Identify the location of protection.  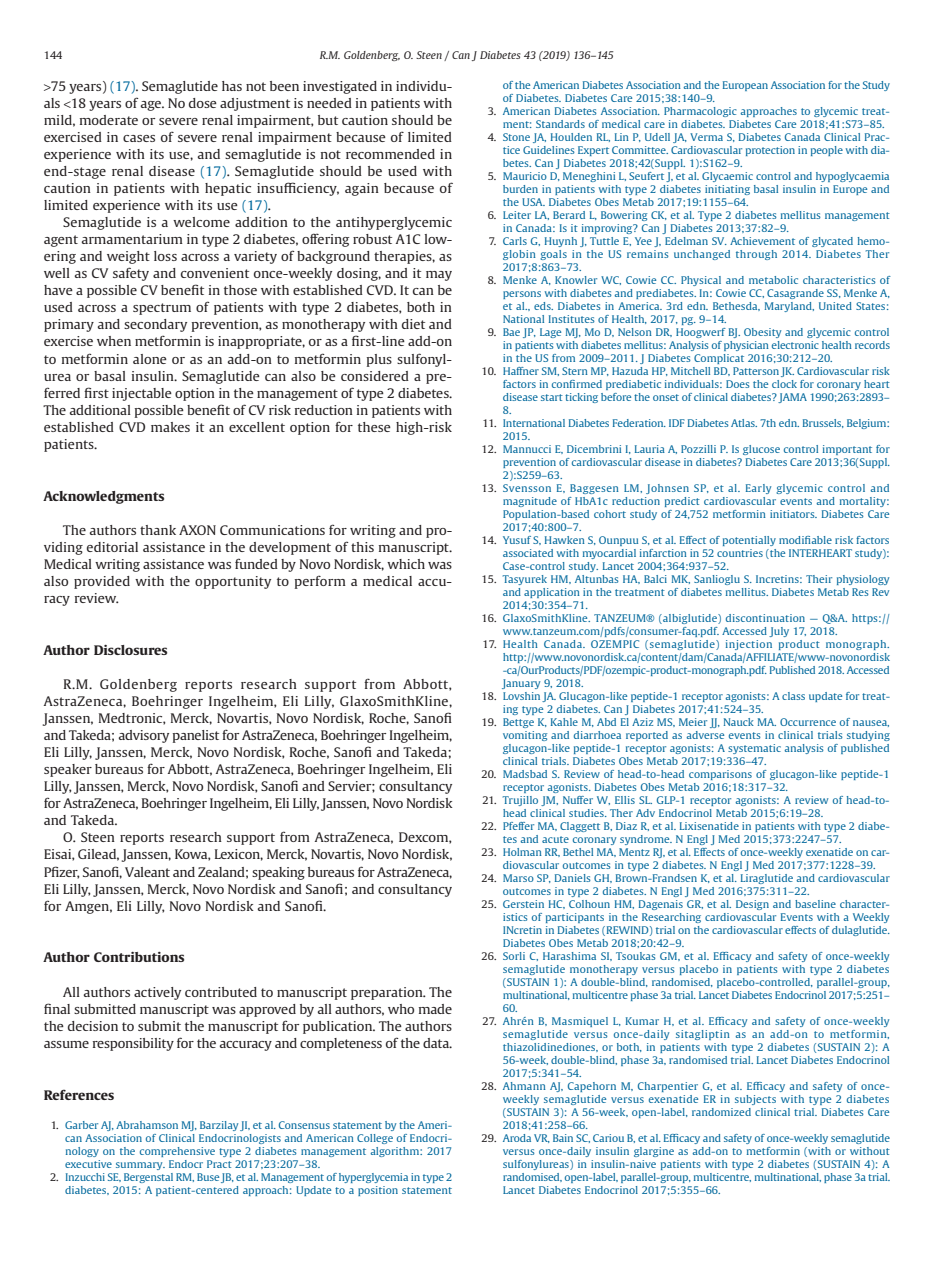
(770, 151).
